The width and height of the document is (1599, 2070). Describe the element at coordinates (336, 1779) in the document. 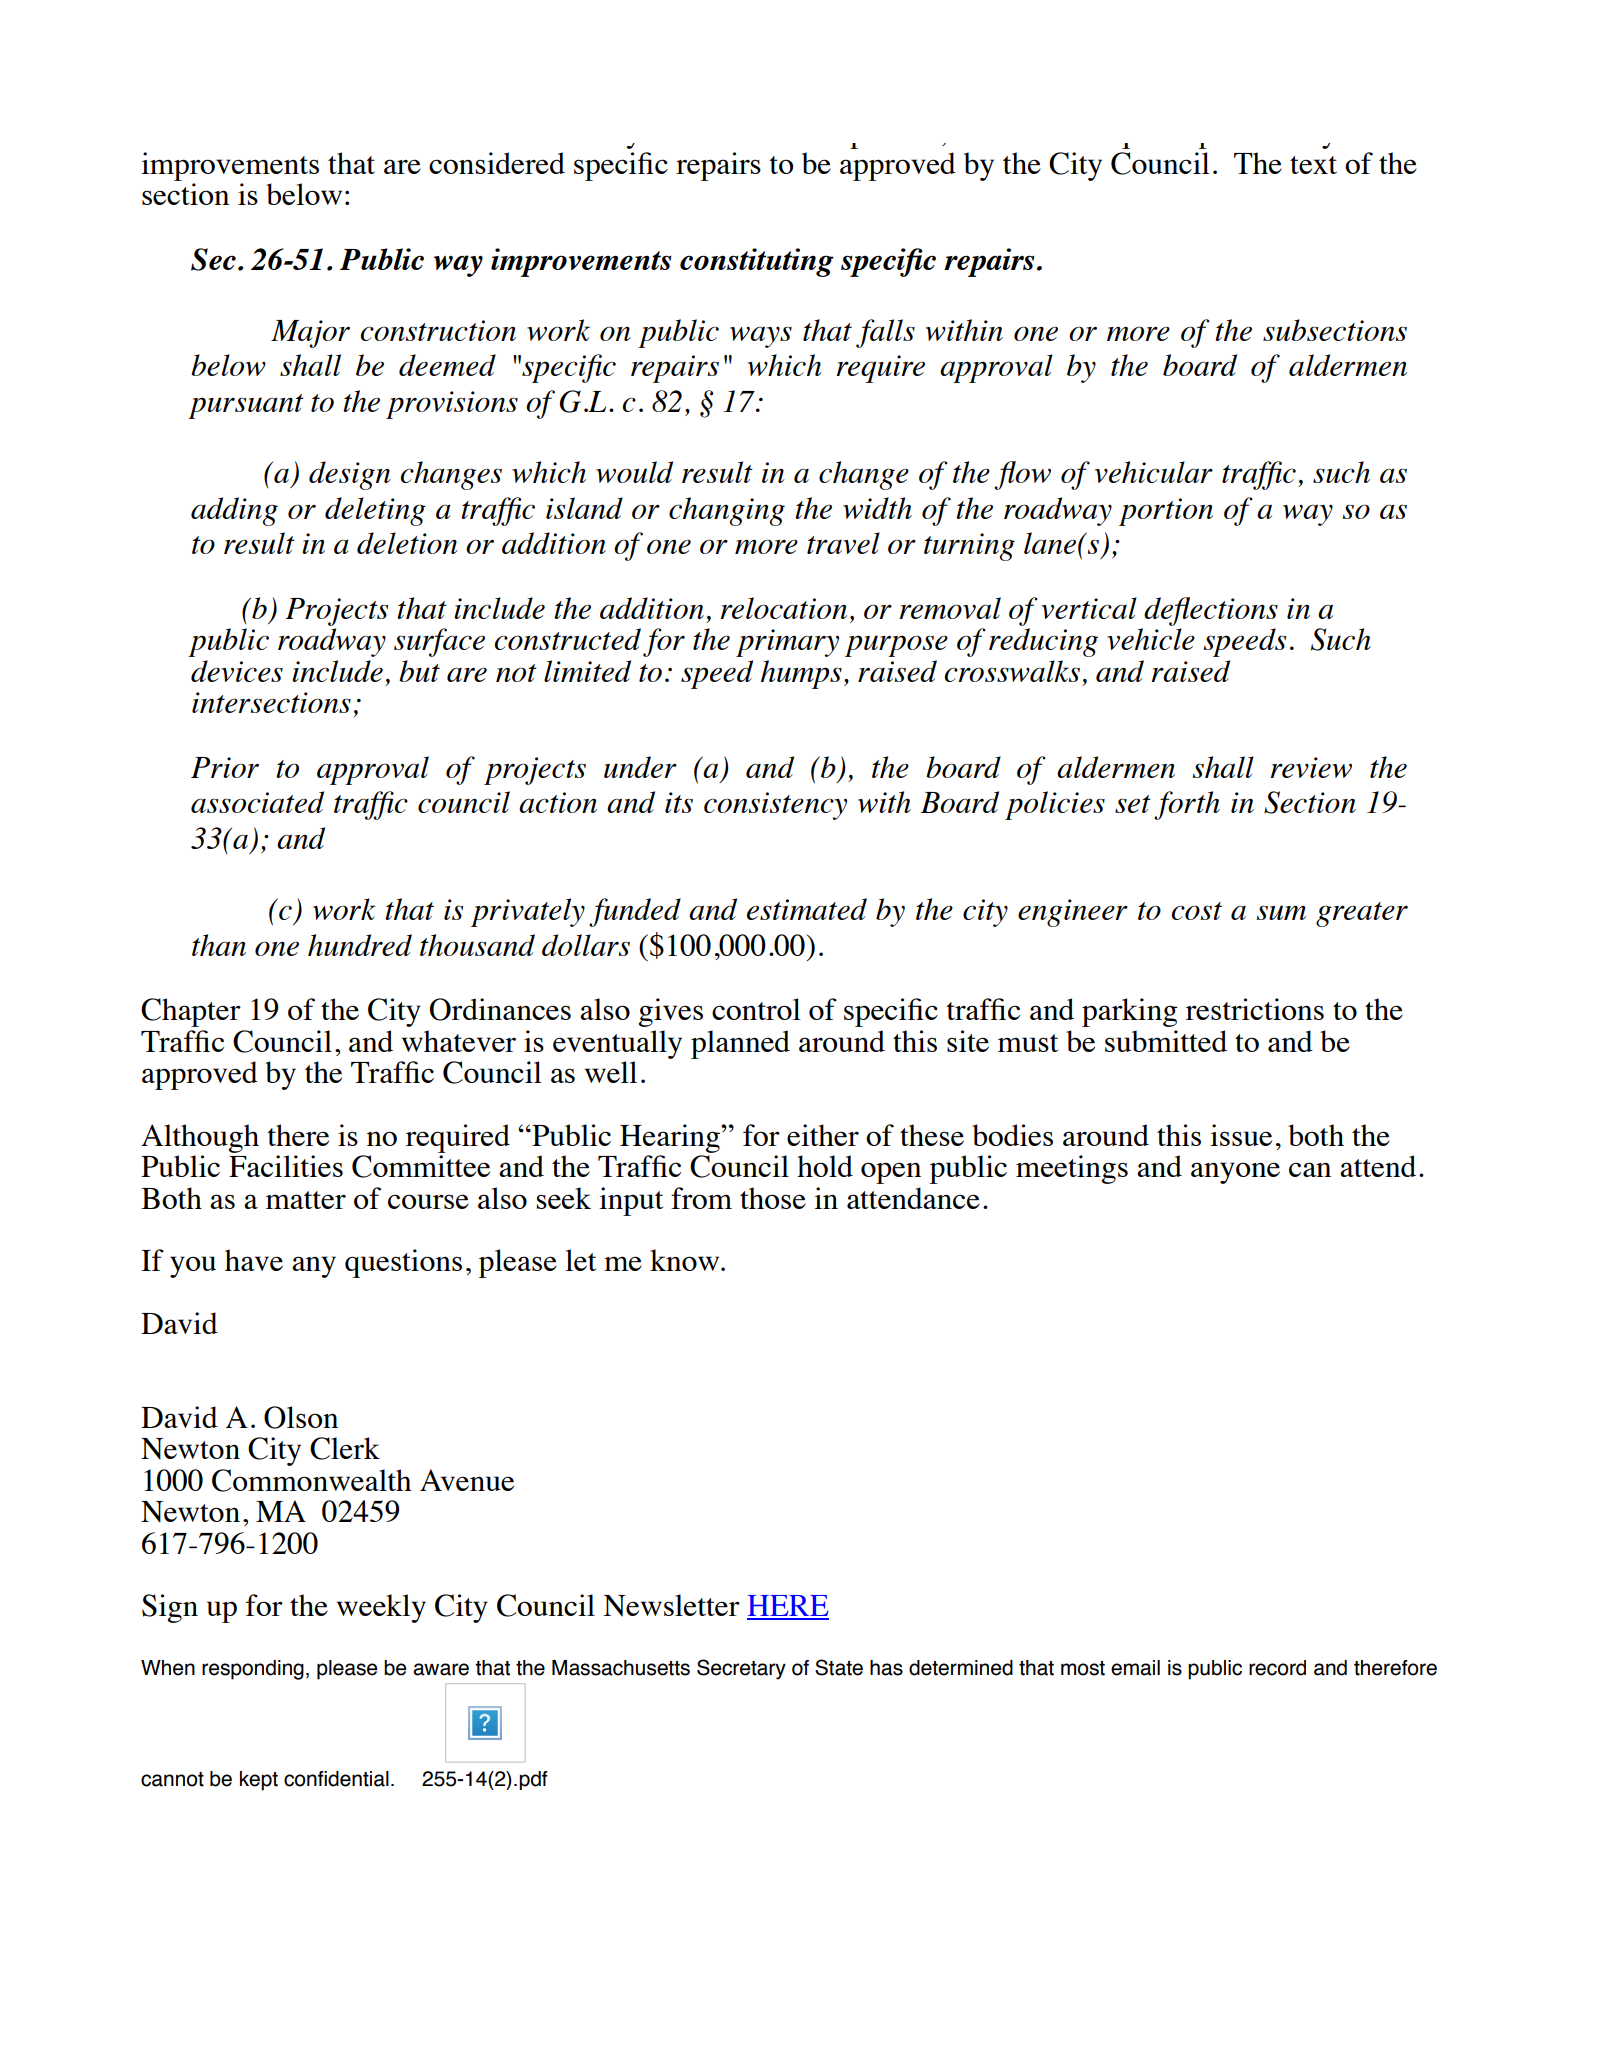

I see `confidential` at that location.
